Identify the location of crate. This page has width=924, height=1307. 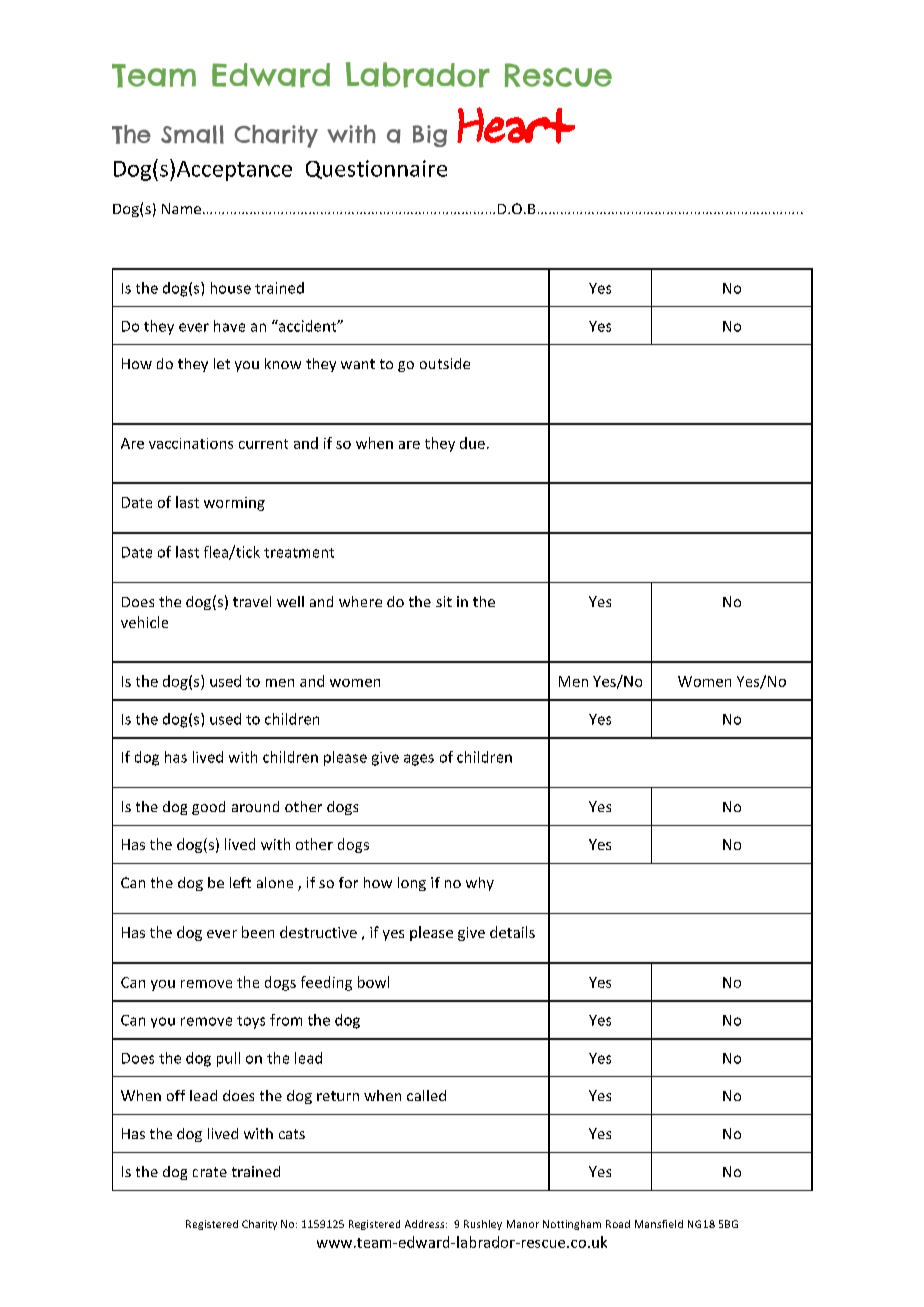
(210, 1172).
